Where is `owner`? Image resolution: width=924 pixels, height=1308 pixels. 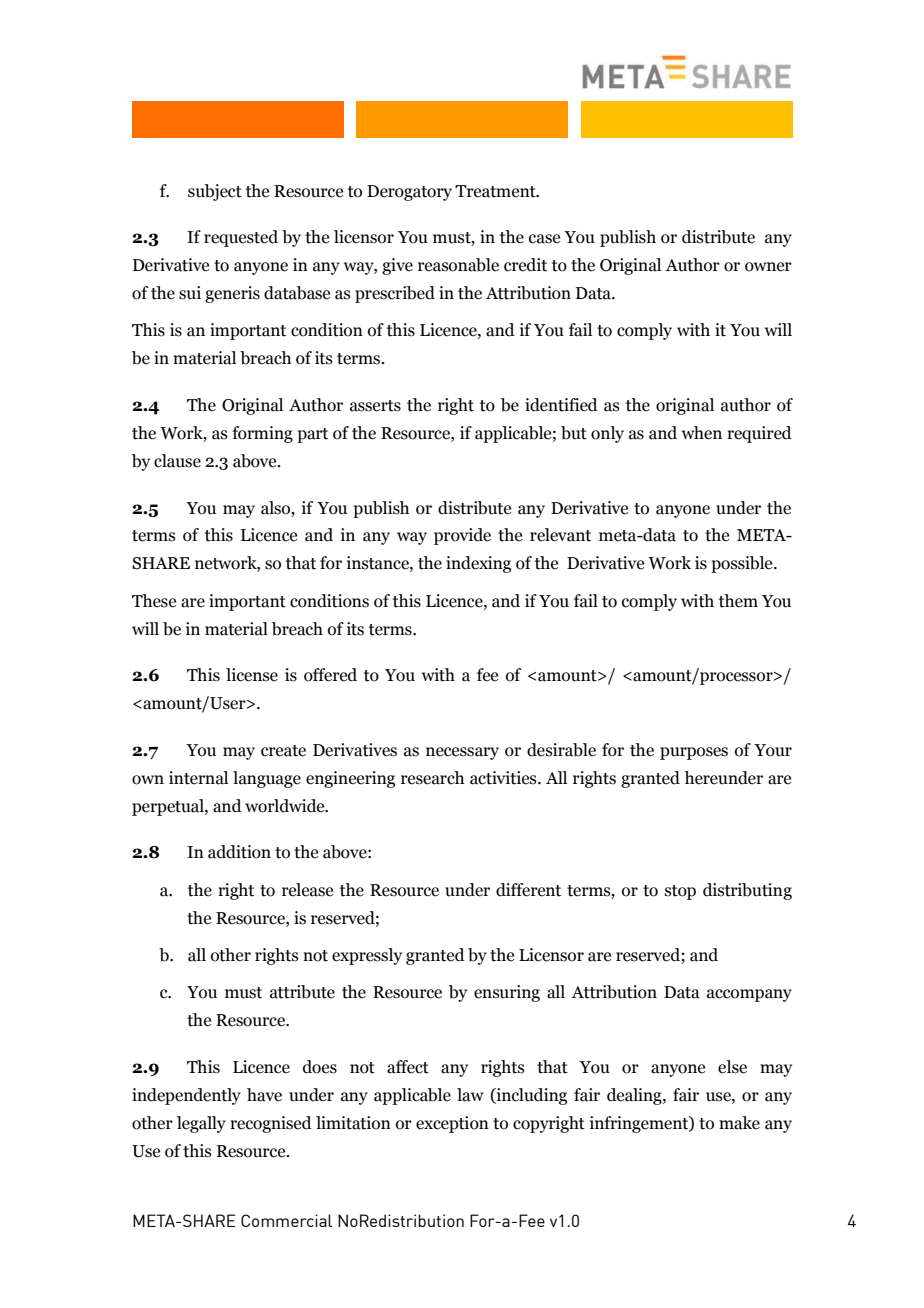 owner is located at coordinates (768, 267).
